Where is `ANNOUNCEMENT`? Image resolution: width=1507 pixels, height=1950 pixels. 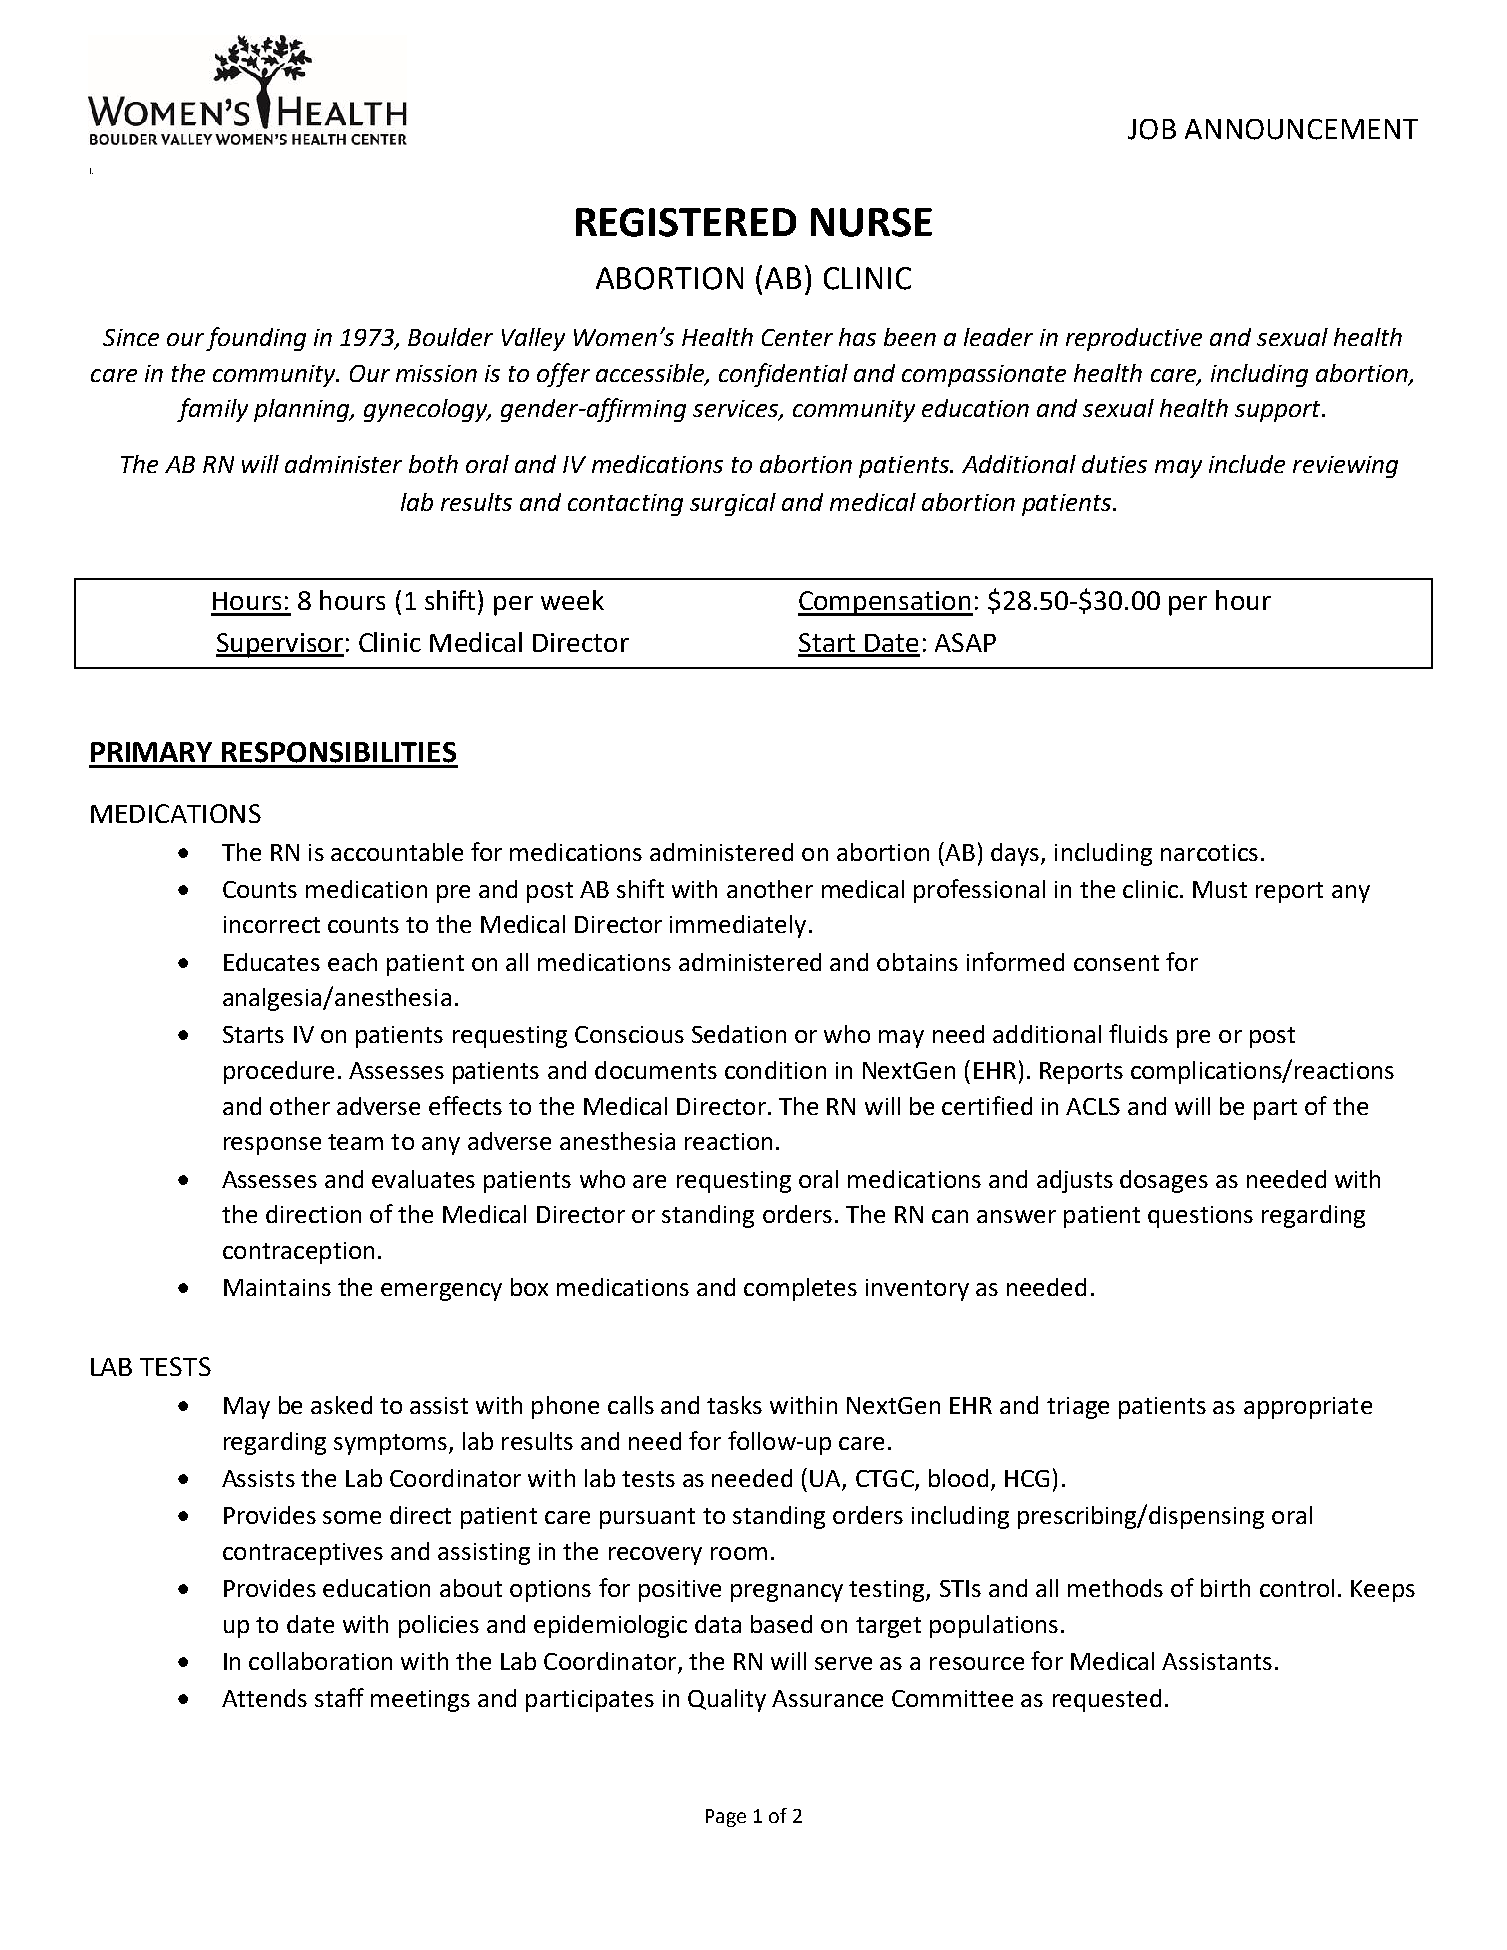
ANNOUNCEMENT is located at coordinates (1301, 129).
